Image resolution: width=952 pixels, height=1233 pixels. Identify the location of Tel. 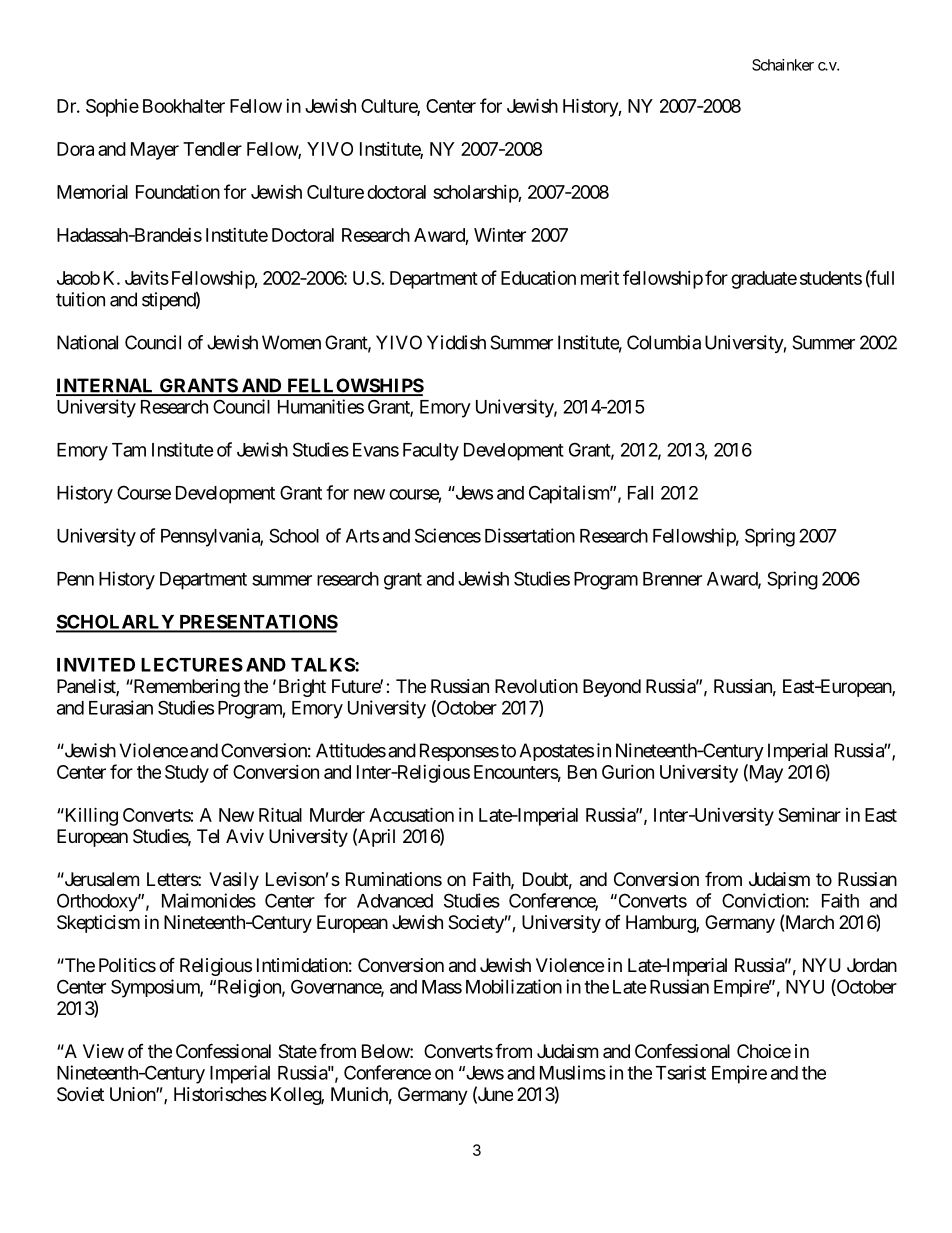
(208, 836).
